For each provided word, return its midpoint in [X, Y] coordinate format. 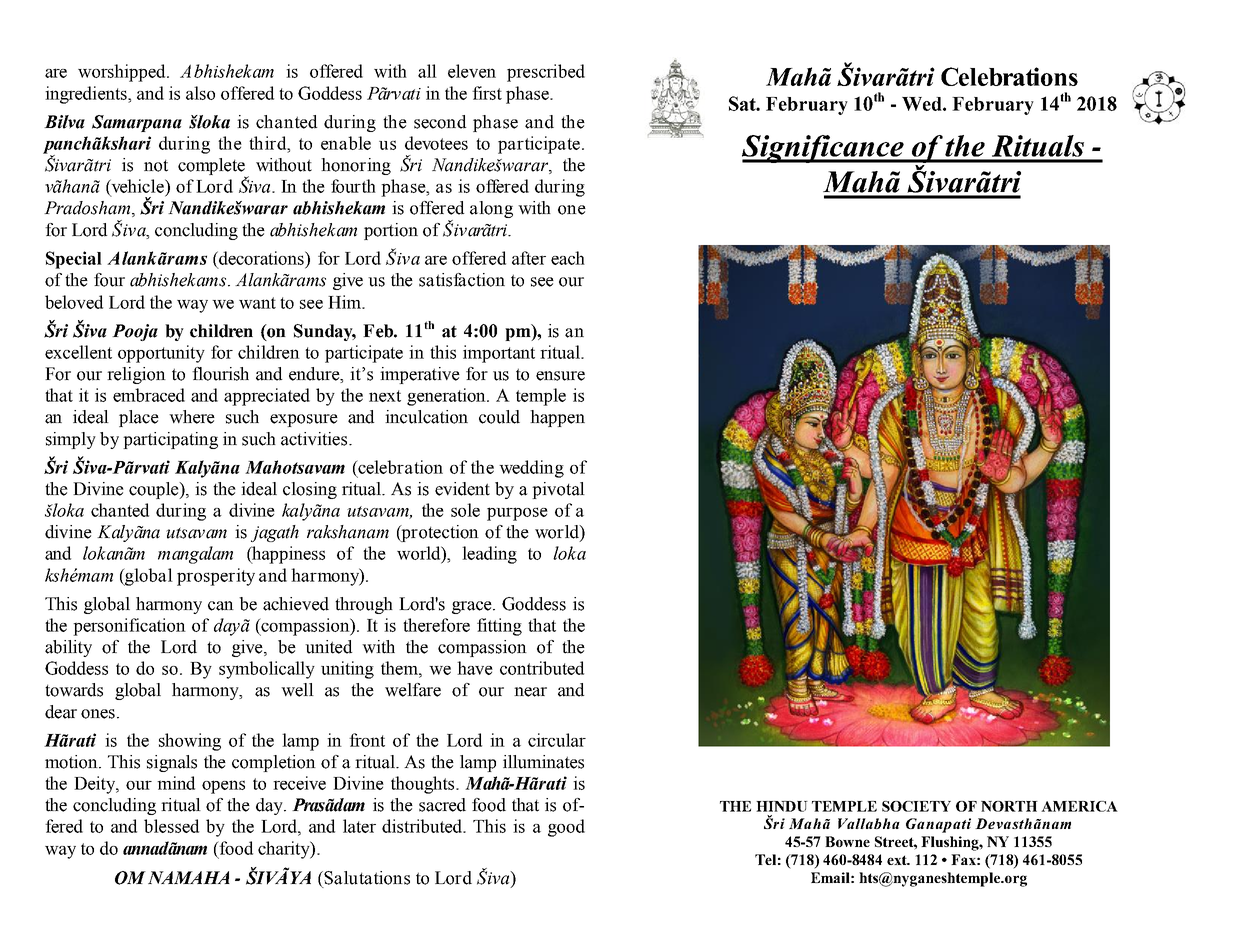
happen [557, 418]
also [200, 93]
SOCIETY [916, 806]
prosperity [216, 577]
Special [74, 260]
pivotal [558, 490]
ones [98, 714]
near [530, 692]
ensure [560, 376]
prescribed [546, 73]
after [529, 258]
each [568, 258]
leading [489, 555]
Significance [824, 149]
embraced [149, 395]
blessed [171, 826]
